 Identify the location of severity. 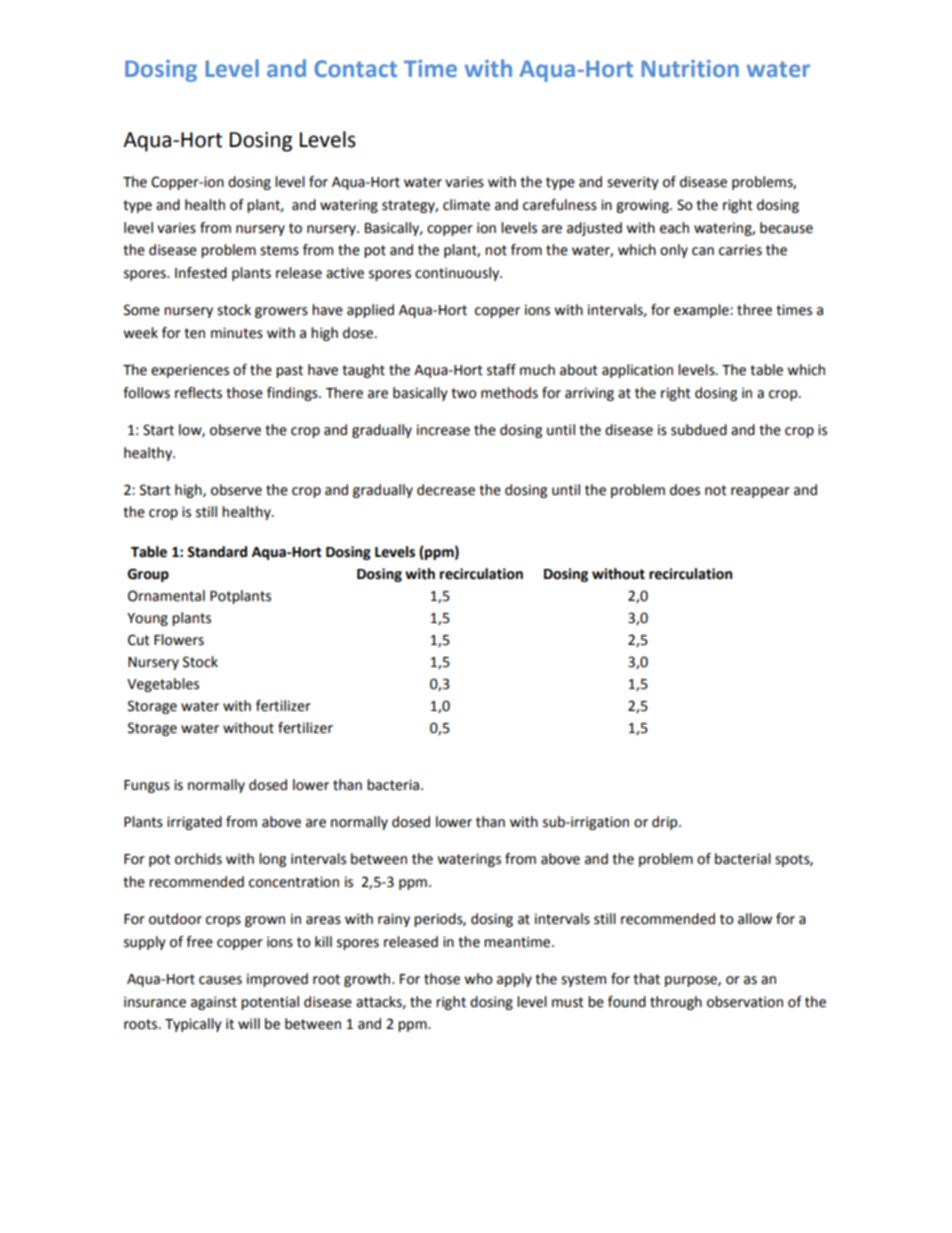
(633, 183).
